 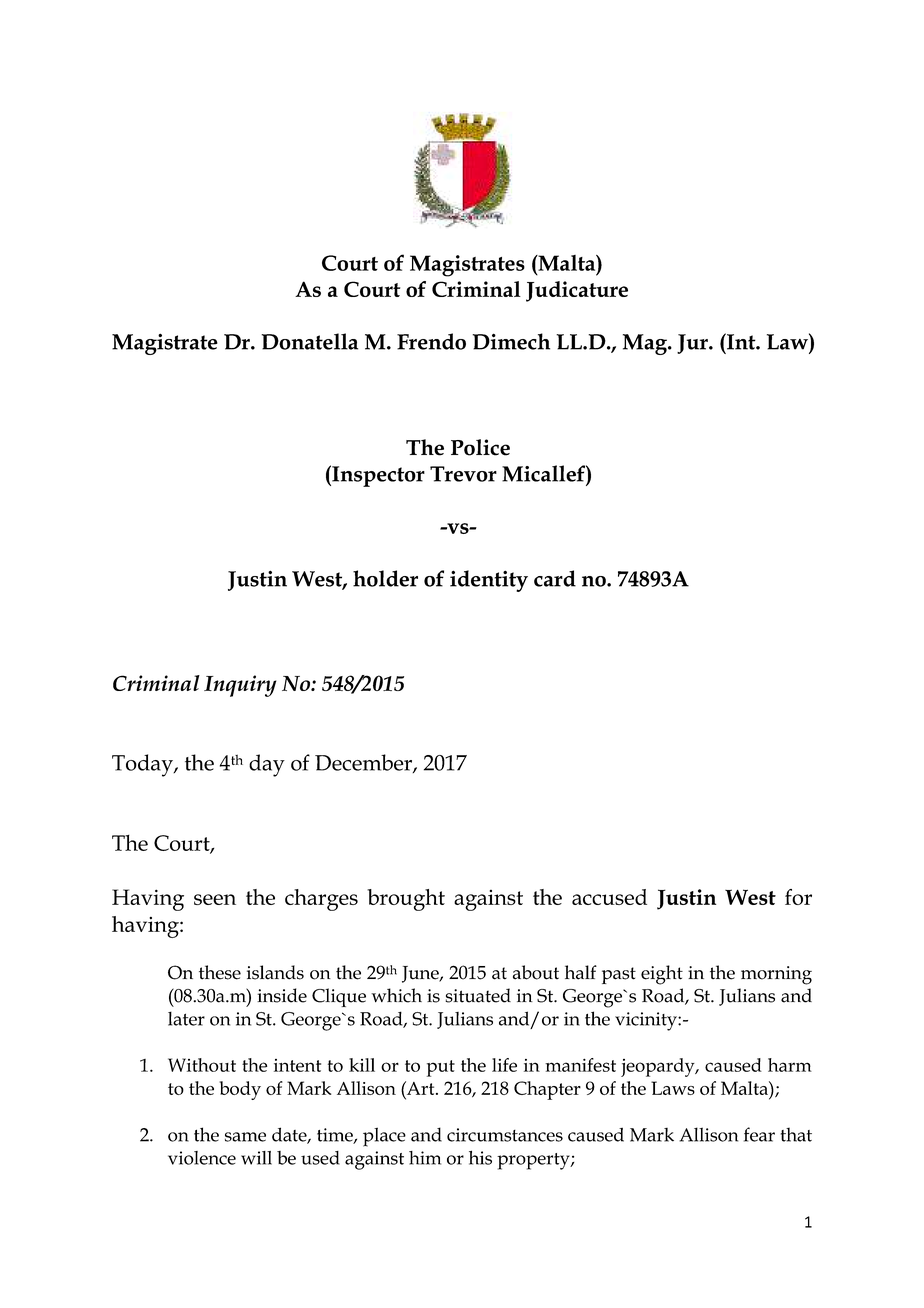 What do you see at coordinates (693, 344) in the image?
I see `Jur` at bounding box center [693, 344].
